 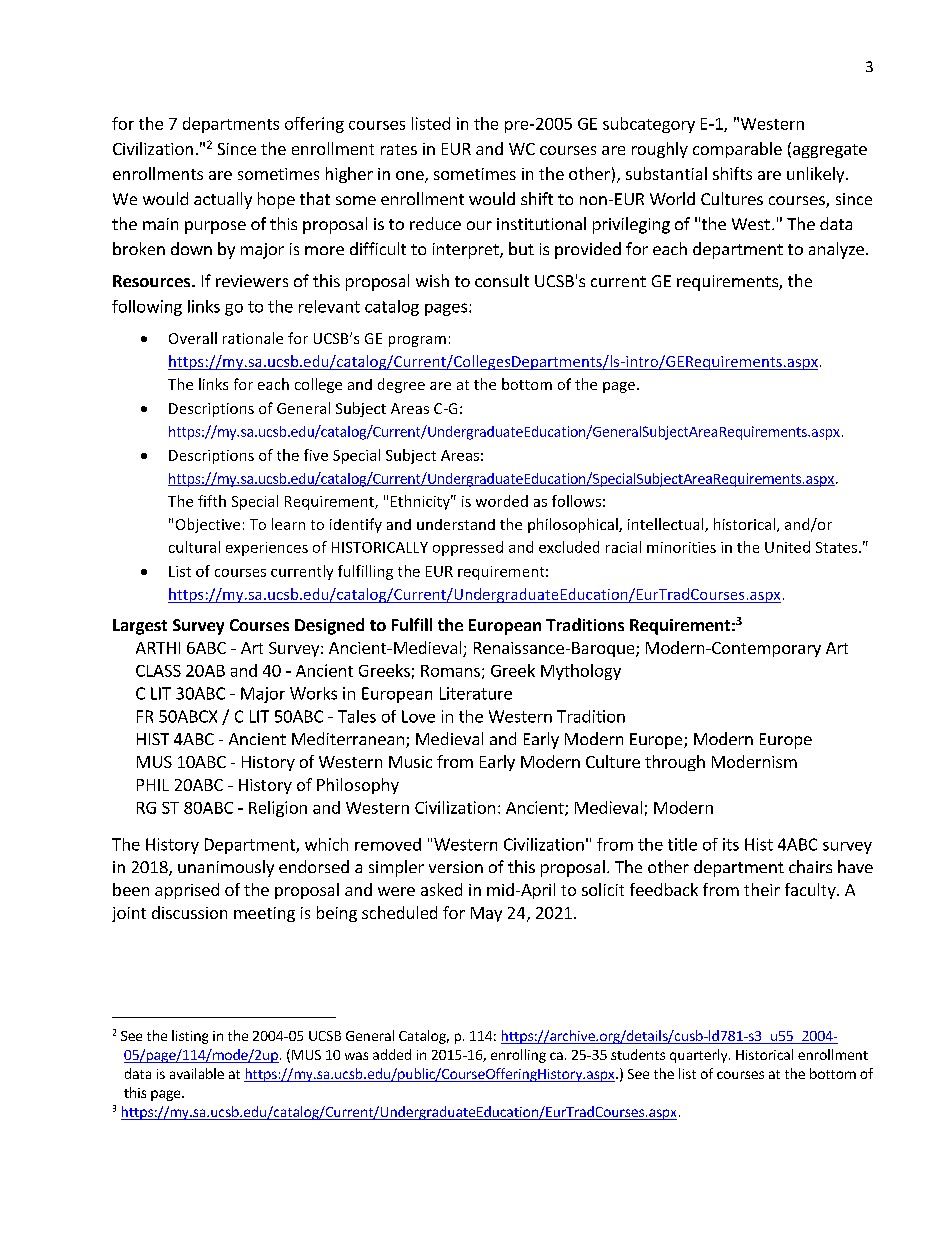 I want to click on available, so click(x=197, y=1073).
